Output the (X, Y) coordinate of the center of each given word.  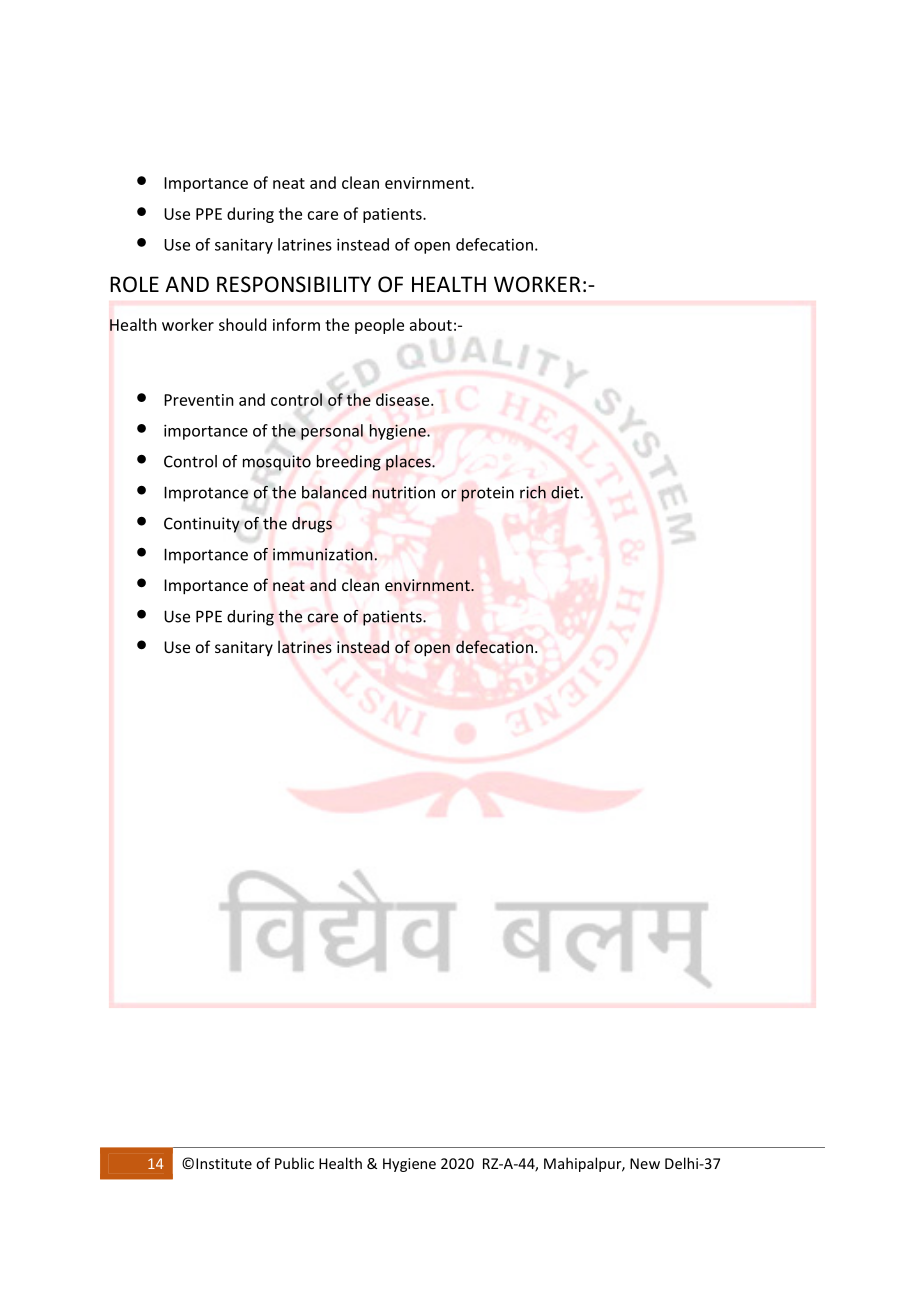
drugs (312, 525)
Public (294, 1163)
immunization (323, 554)
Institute (224, 1163)
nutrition (403, 492)
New (645, 1163)
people (379, 326)
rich (533, 492)
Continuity (202, 525)
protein (487, 494)
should (242, 324)
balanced (334, 492)
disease (404, 399)
